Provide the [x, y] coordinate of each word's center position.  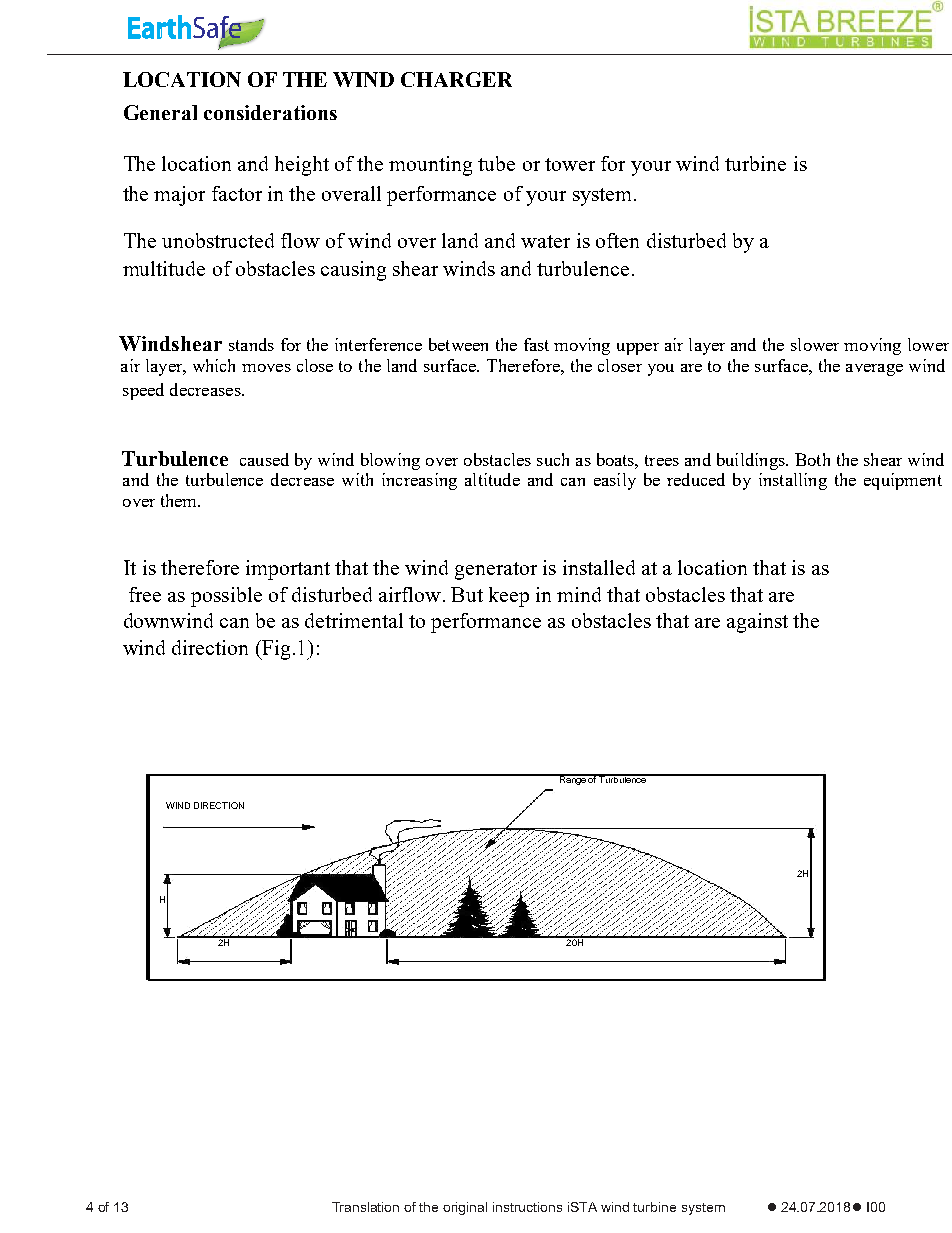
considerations [270, 112]
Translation [365, 1207]
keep [509, 597]
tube [496, 163]
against [757, 623]
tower [570, 164]
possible [226, 597]
